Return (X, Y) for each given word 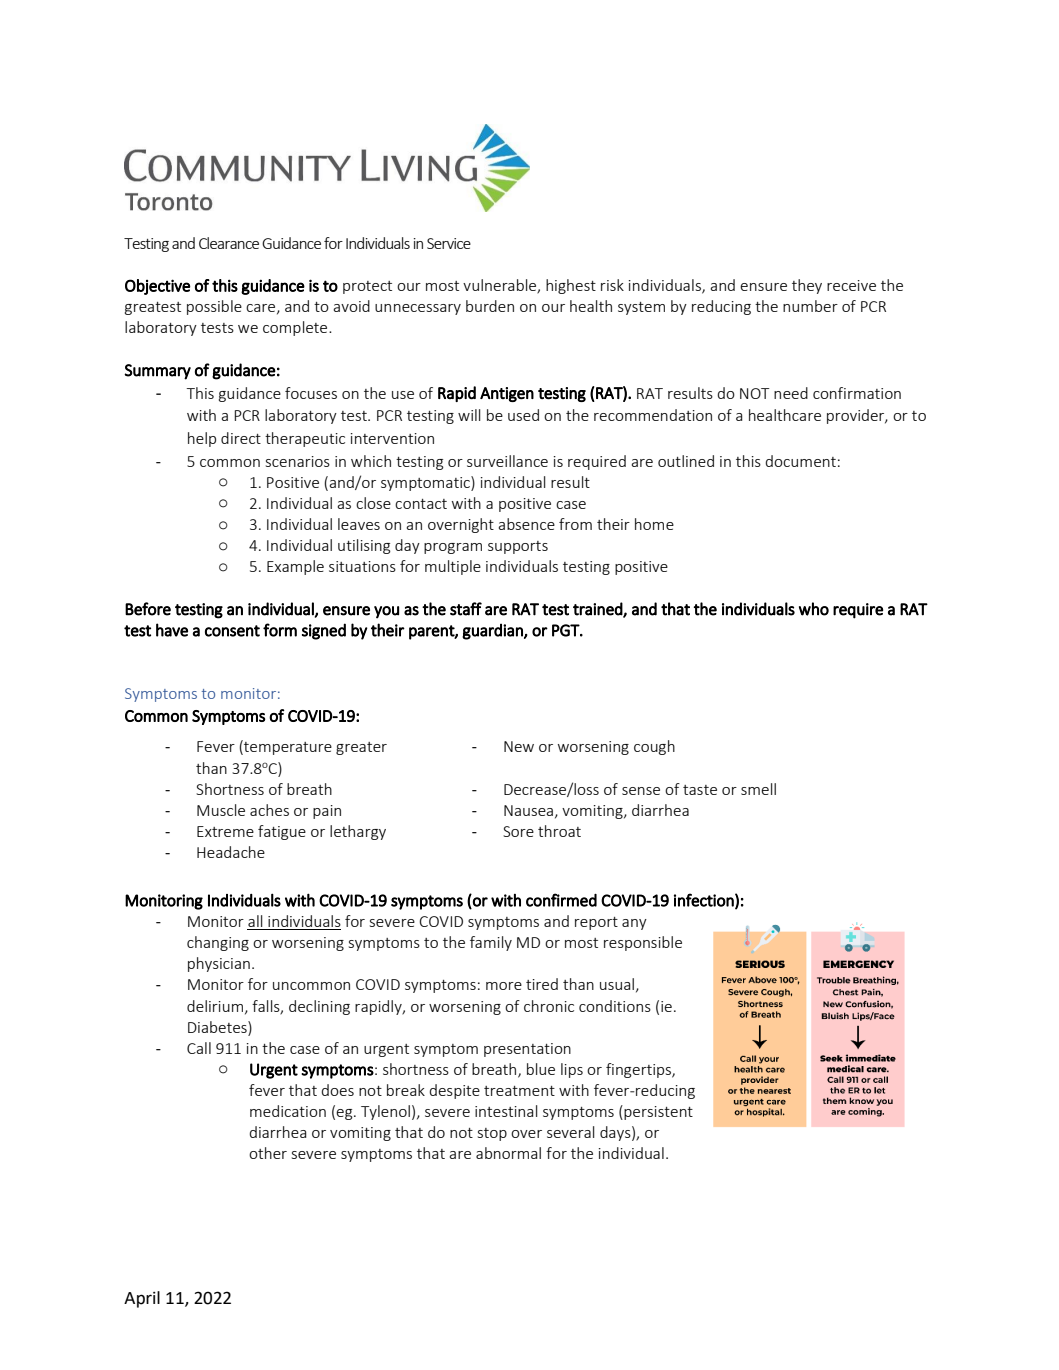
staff (466, 609)
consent (232, 631)
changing (218, 943)
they (807, 286)
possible (214, 307)
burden (490, 306)
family (491, 943)
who (814, 609)
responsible (643, 943)
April (142, 1299)
